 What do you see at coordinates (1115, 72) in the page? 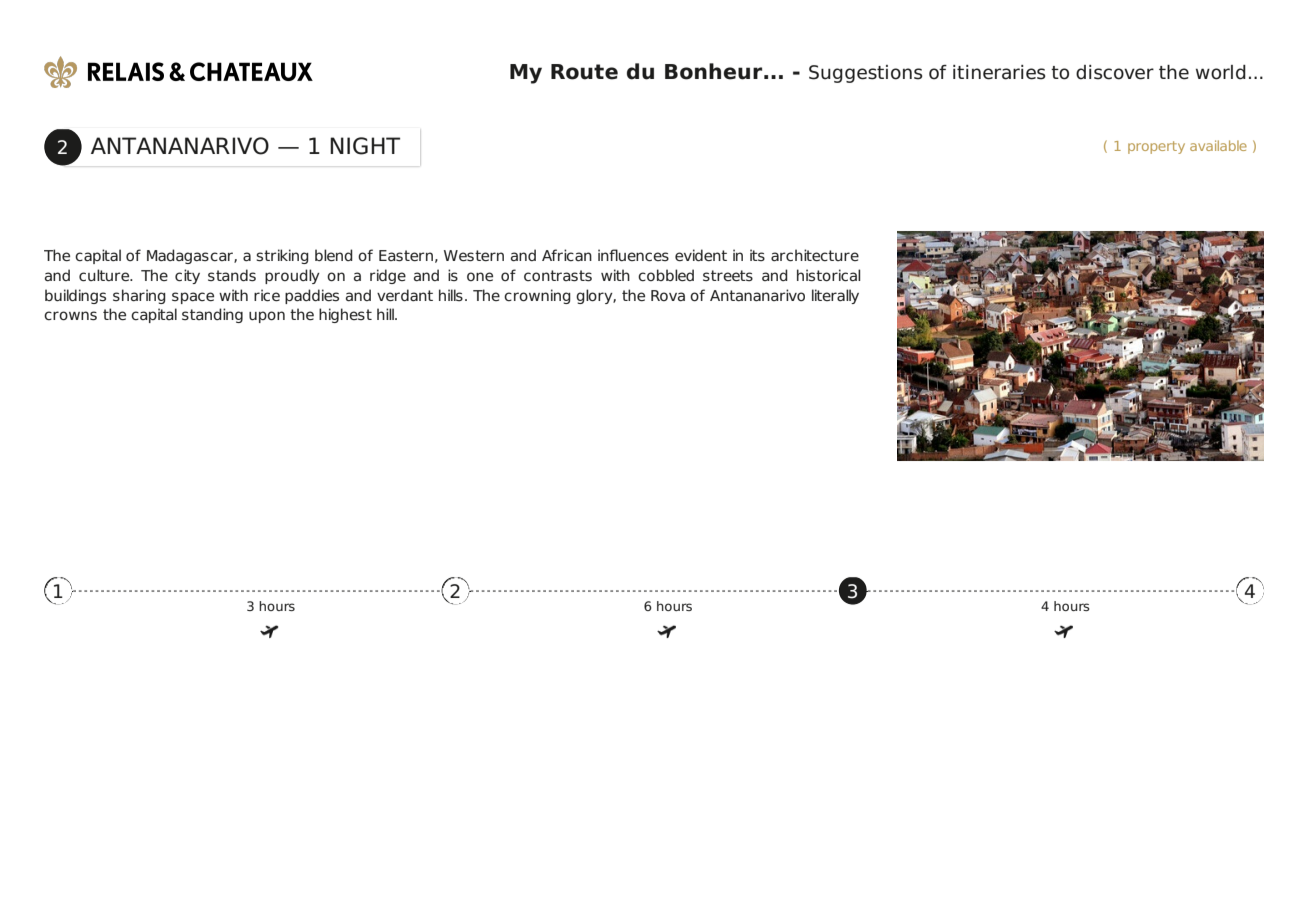
I see `discover` at bounding box center [1115, 72].
